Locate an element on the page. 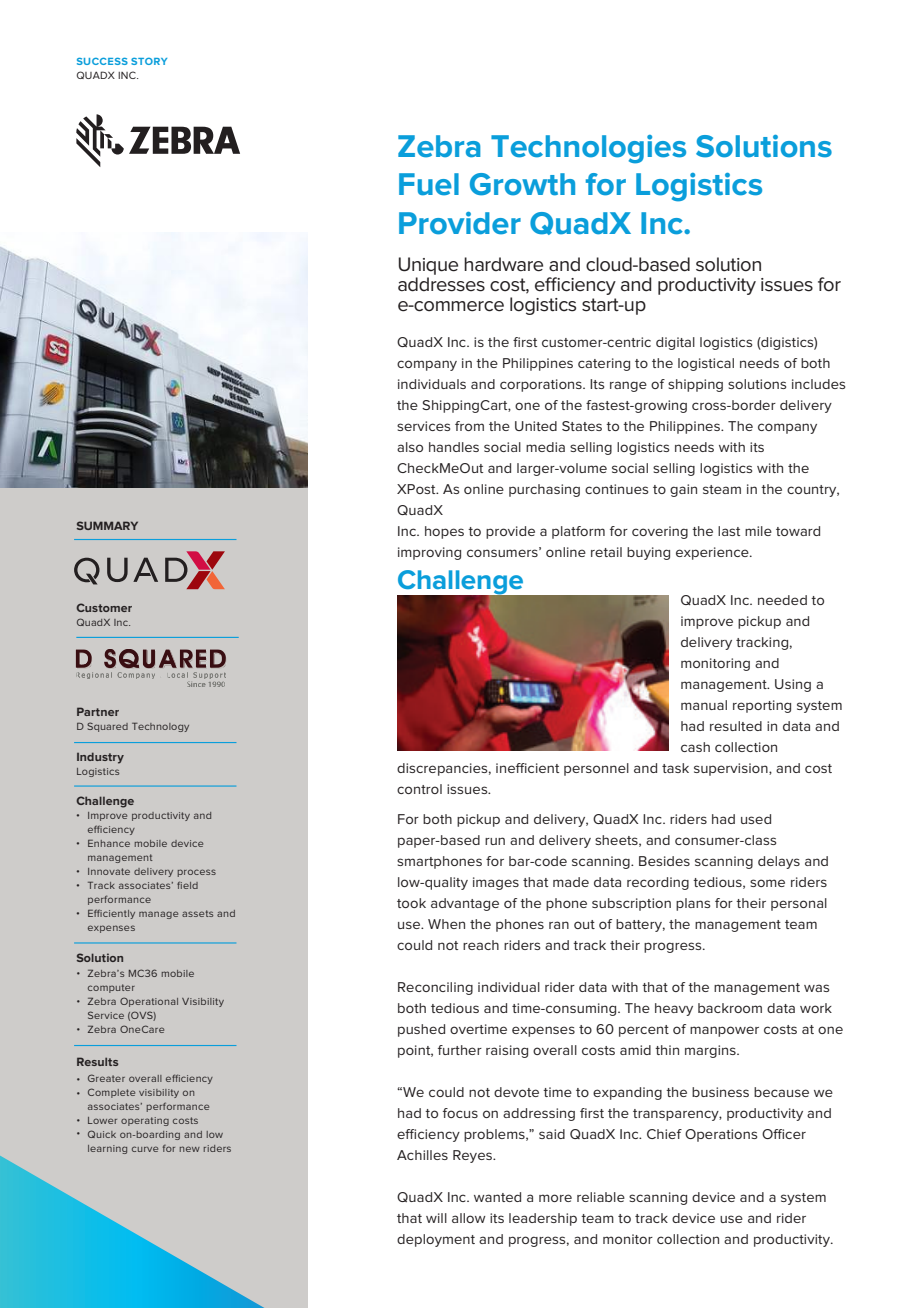  STORY is located at coordinates (149, 61).
